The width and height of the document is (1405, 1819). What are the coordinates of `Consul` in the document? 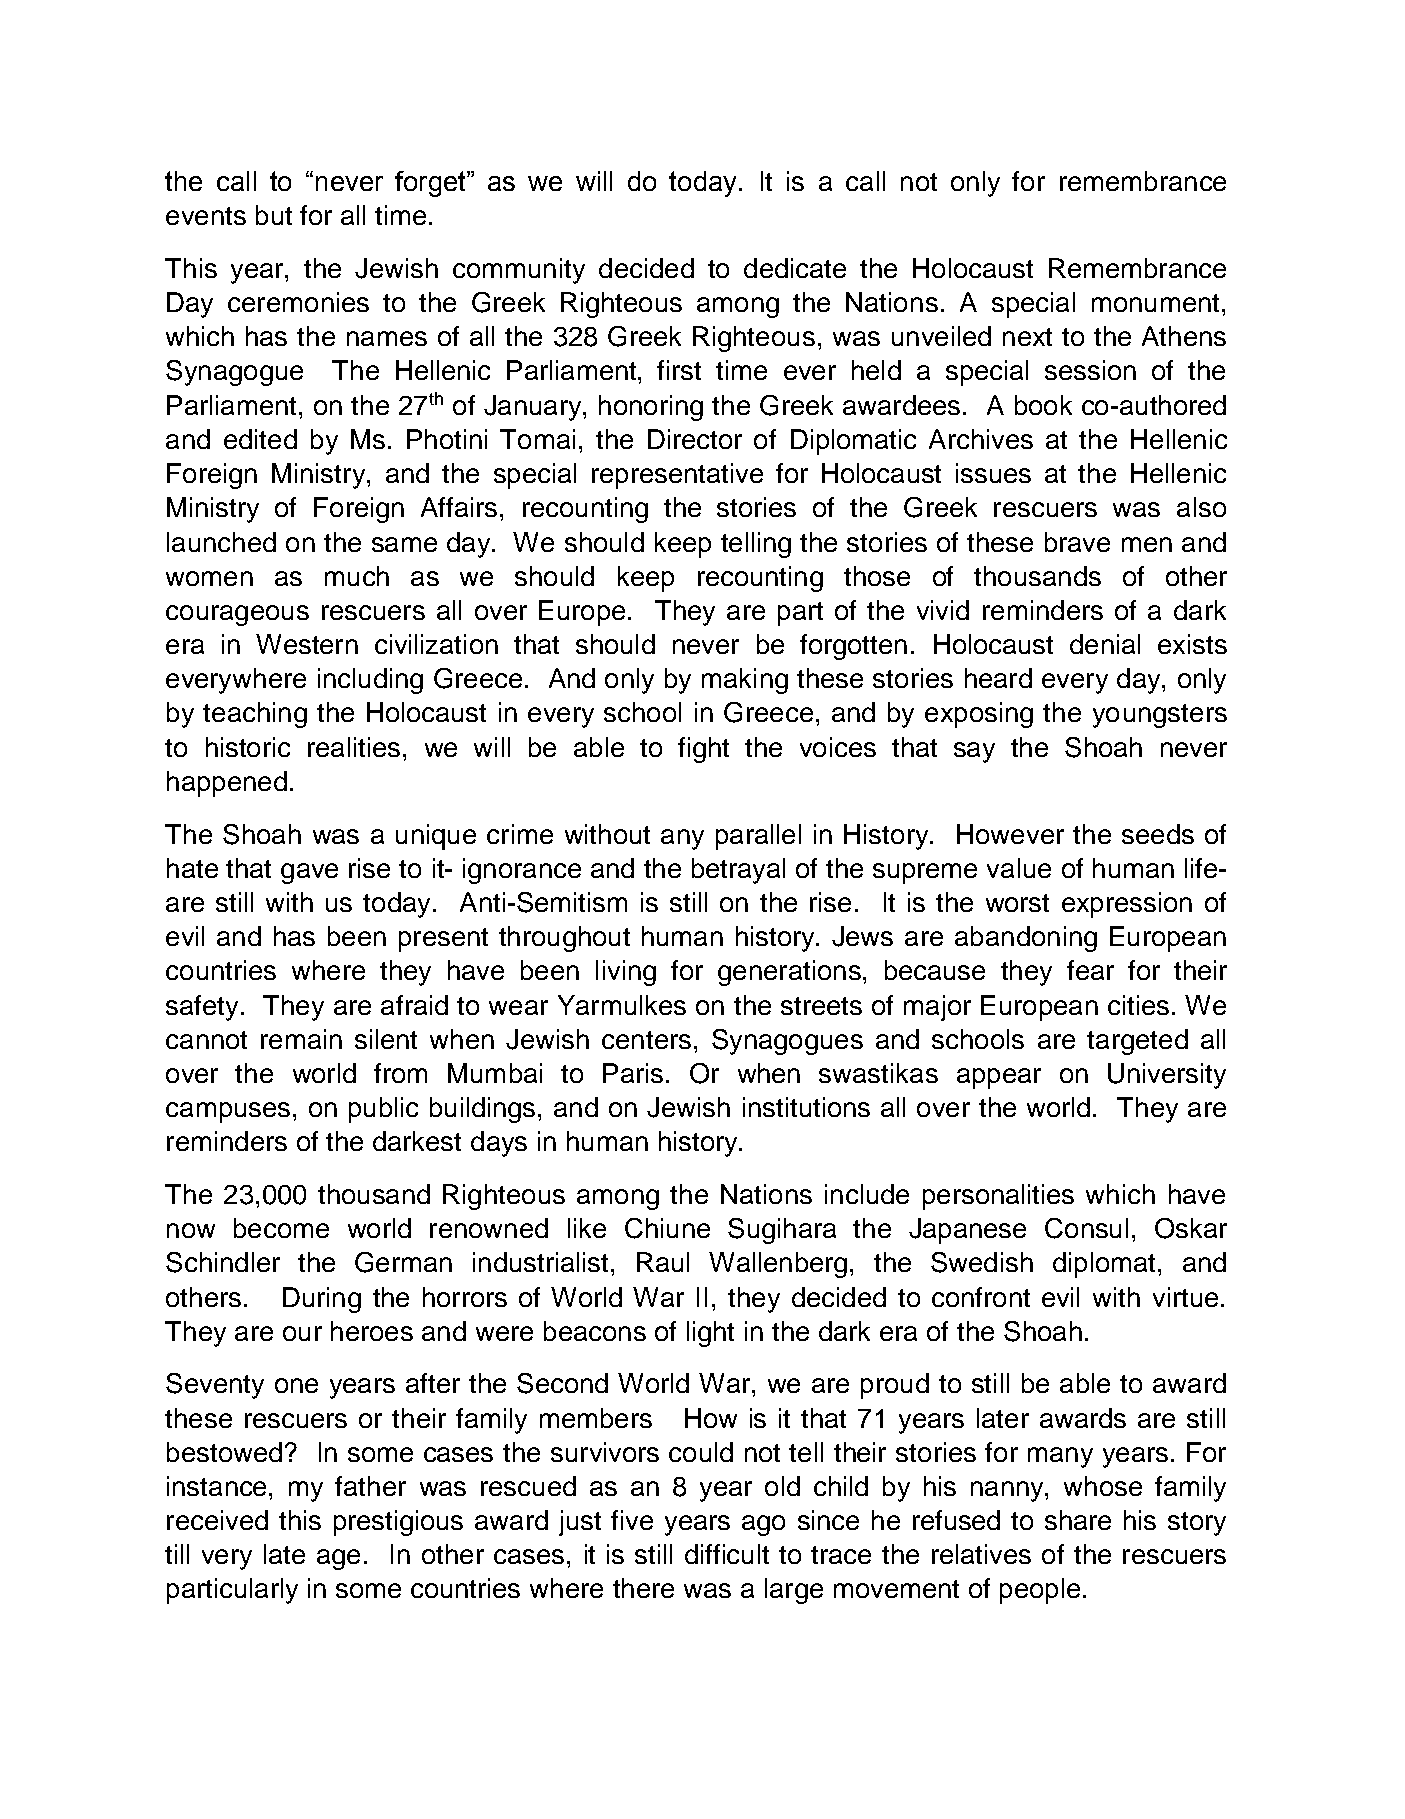 It's located at (1086, 1228).
